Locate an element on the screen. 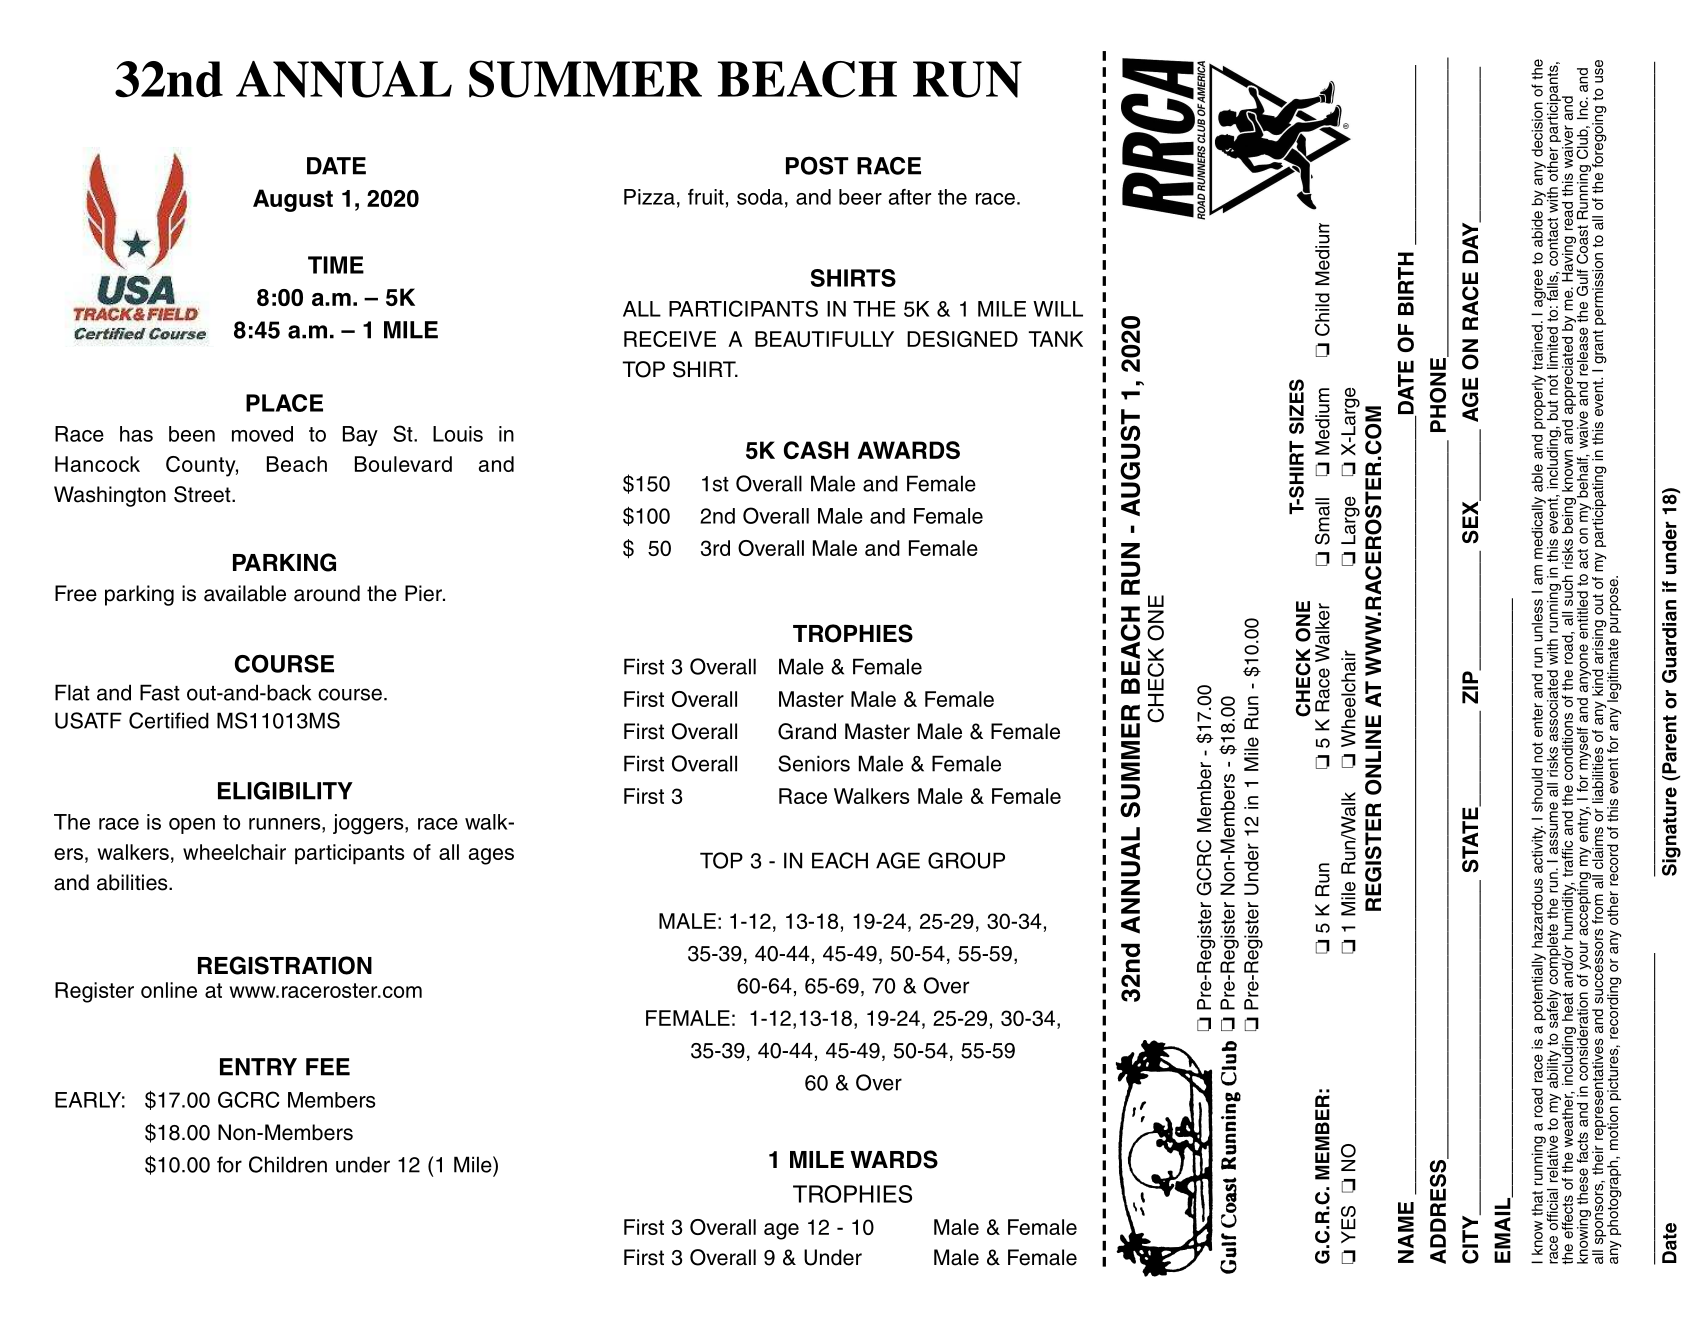  Grand is located at coordinates (807, 731).
